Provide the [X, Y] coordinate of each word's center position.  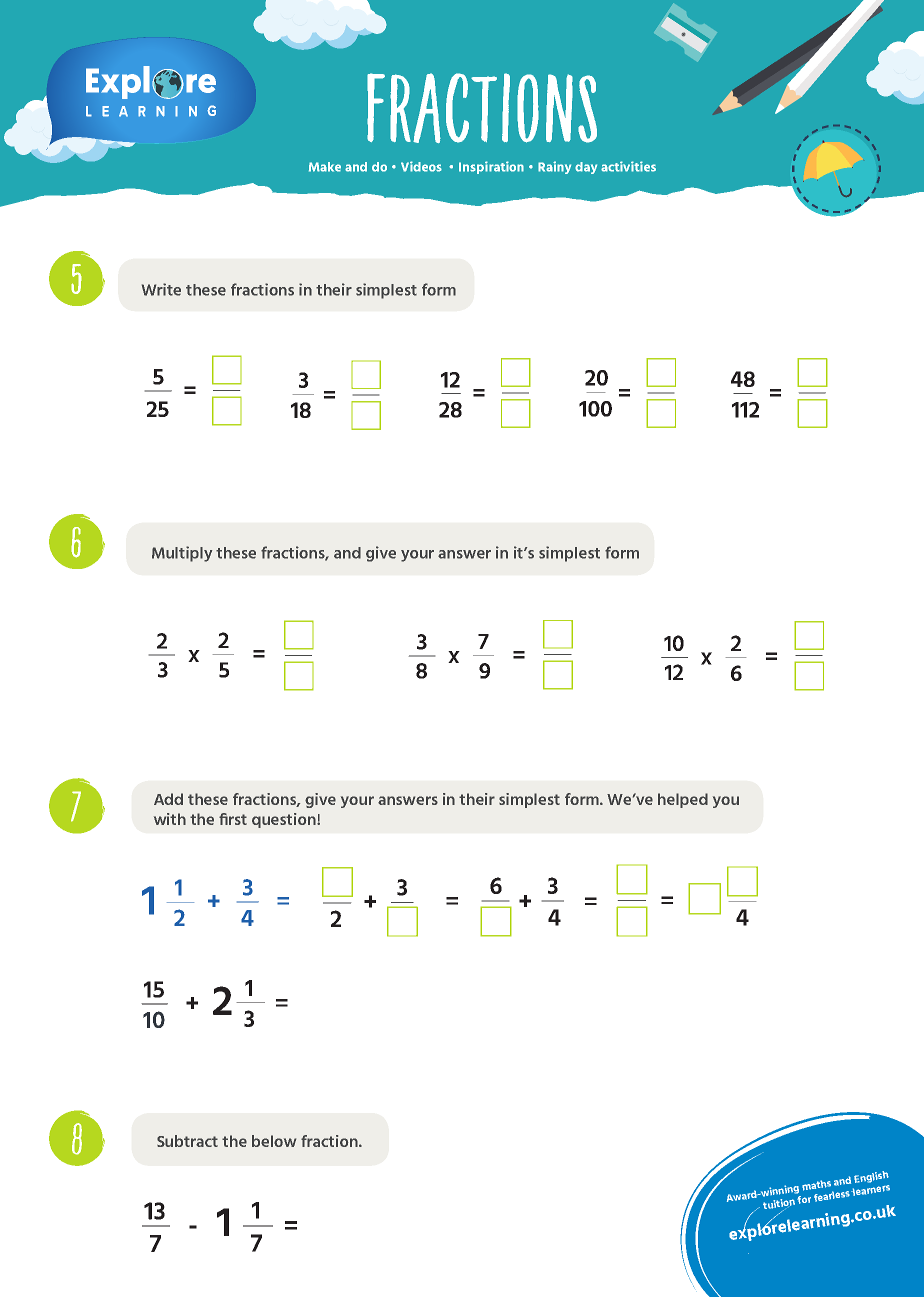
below [274, 1141]
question [285, 820]
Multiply [182, 554]
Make [325, 167]
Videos [421, 166]
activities [628, 166]
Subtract [187, 1141]
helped [683, 800]
